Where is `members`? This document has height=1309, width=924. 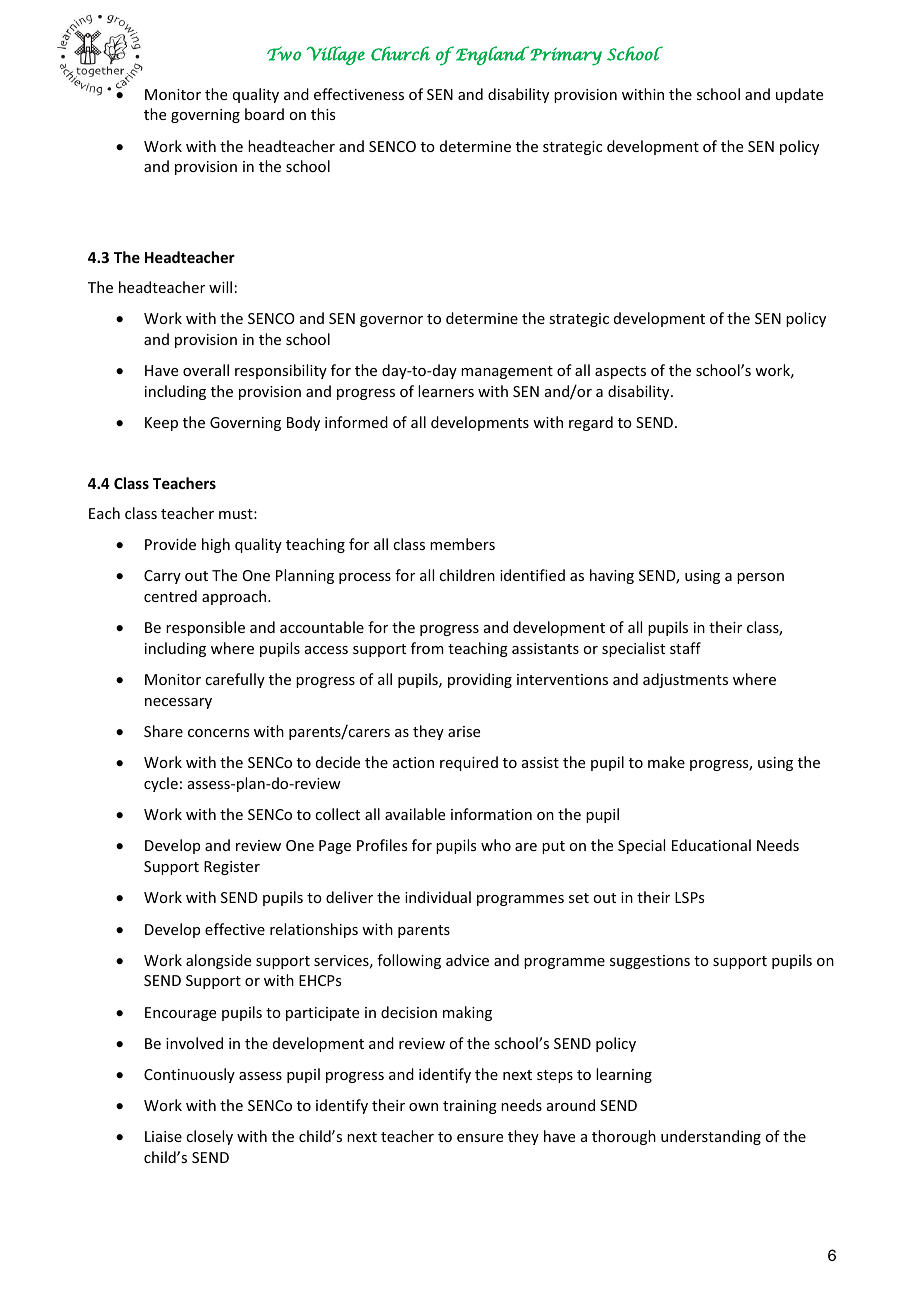
members is located at coordinates (462, 544).
